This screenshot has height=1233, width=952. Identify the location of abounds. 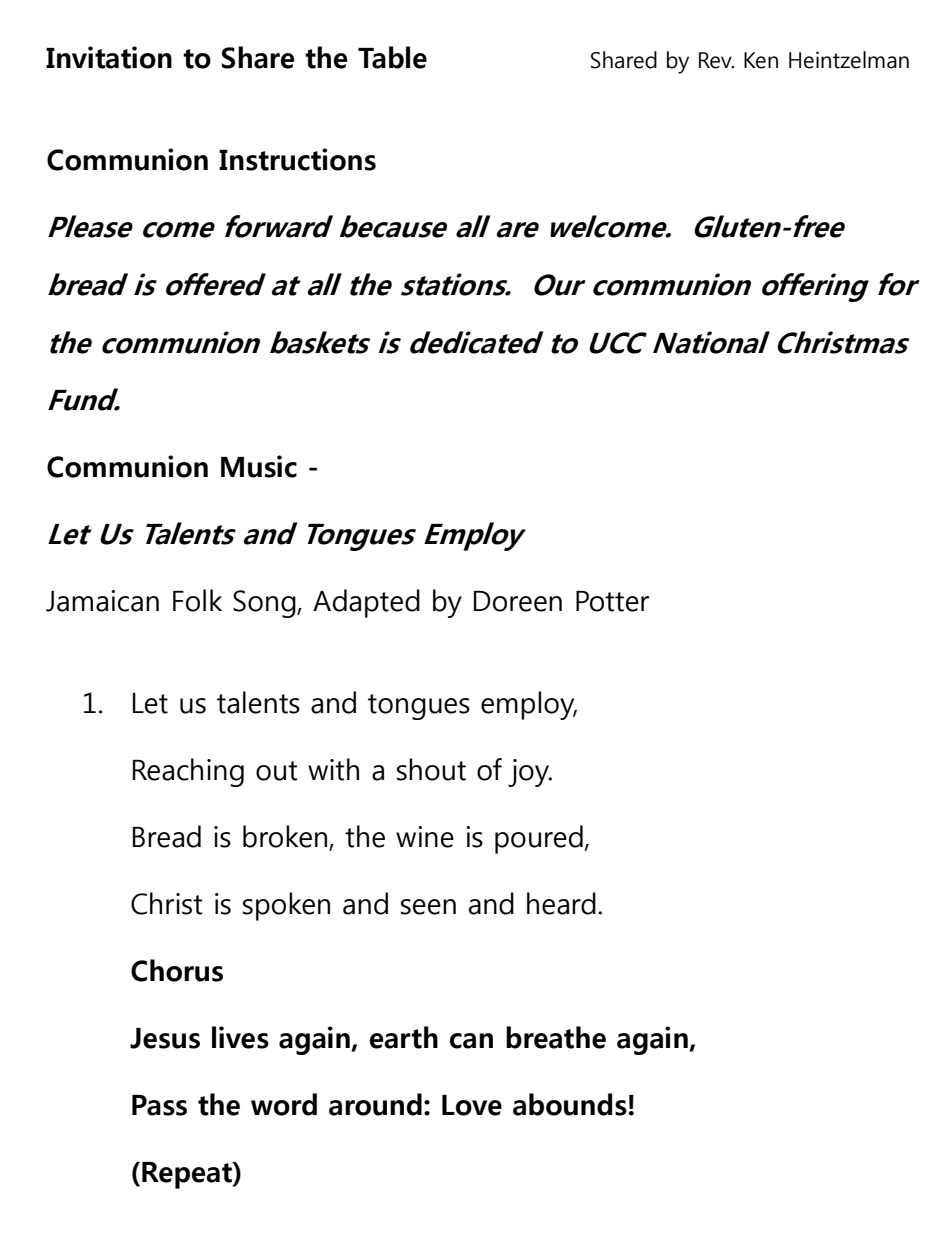
(571, 1104).
